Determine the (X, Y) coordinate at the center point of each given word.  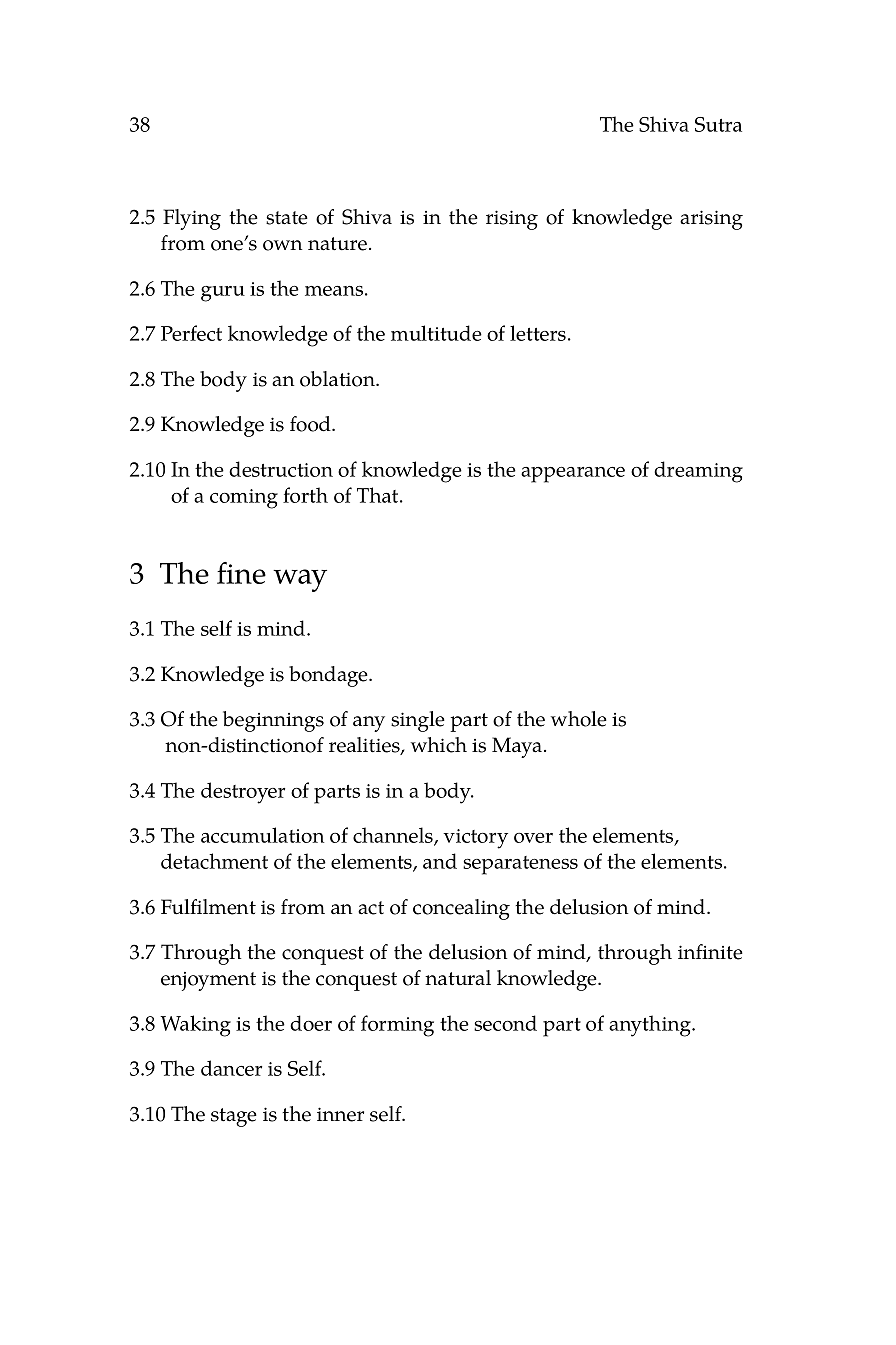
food (311, 424)
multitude (436, 333)
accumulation (262, 835)
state (287, 218)
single (418, 721)
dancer (231, 1068)
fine (241, 573)
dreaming (698, 472)
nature (339, 244)
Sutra (718, 124)
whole (579, 719)
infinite (710, 952)
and (440, 861)
